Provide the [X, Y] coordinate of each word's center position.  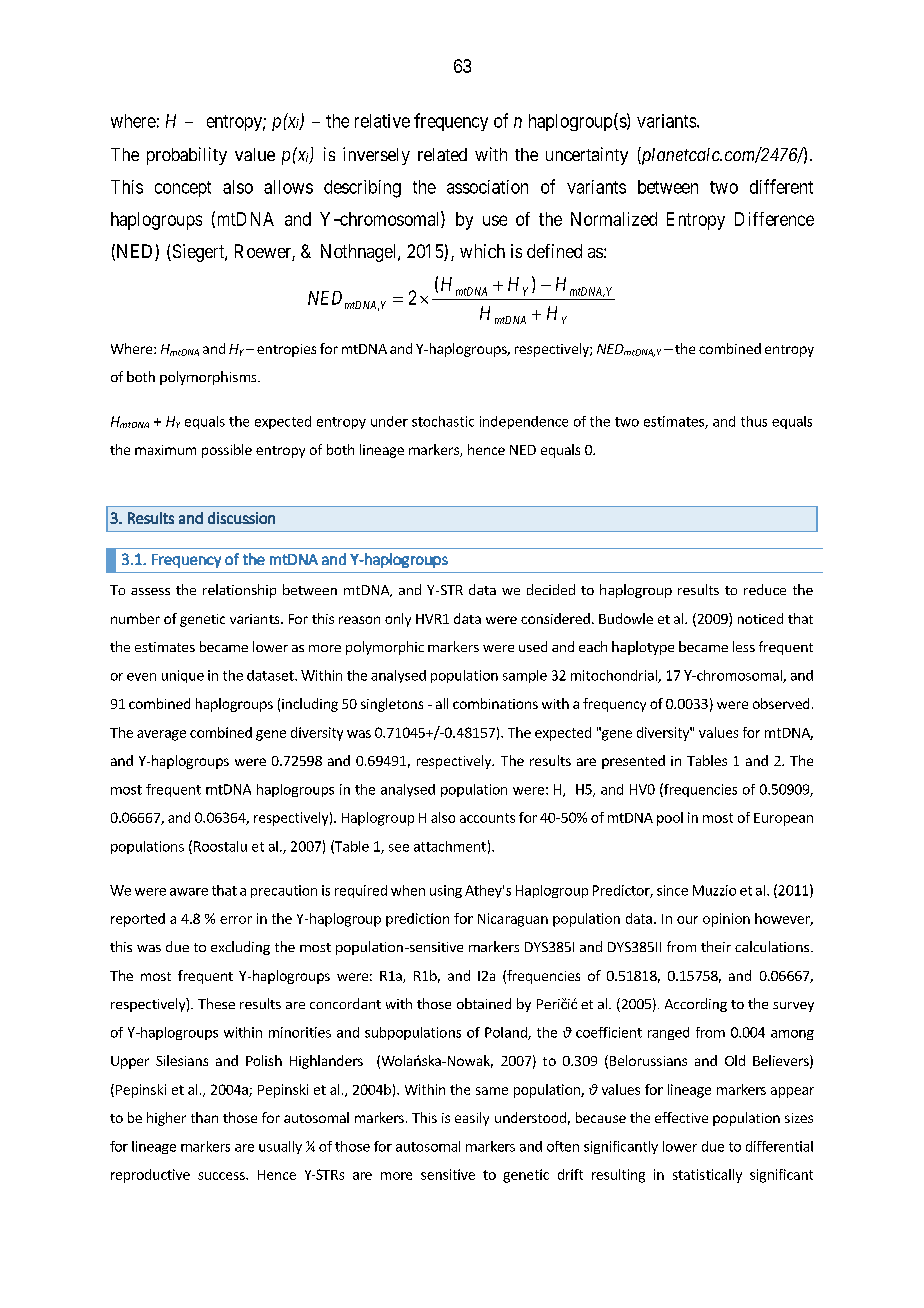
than [204, 1117]
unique [183, 676]
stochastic [443, 421]
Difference [774, 219]
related [442, 154]
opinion [726, 920]
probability [187, 156]
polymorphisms [209, 378]
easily [472, 1119]
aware [189, 892]
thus [754, 421]
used [533, 646]
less [744, 646]
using [446, 891]
